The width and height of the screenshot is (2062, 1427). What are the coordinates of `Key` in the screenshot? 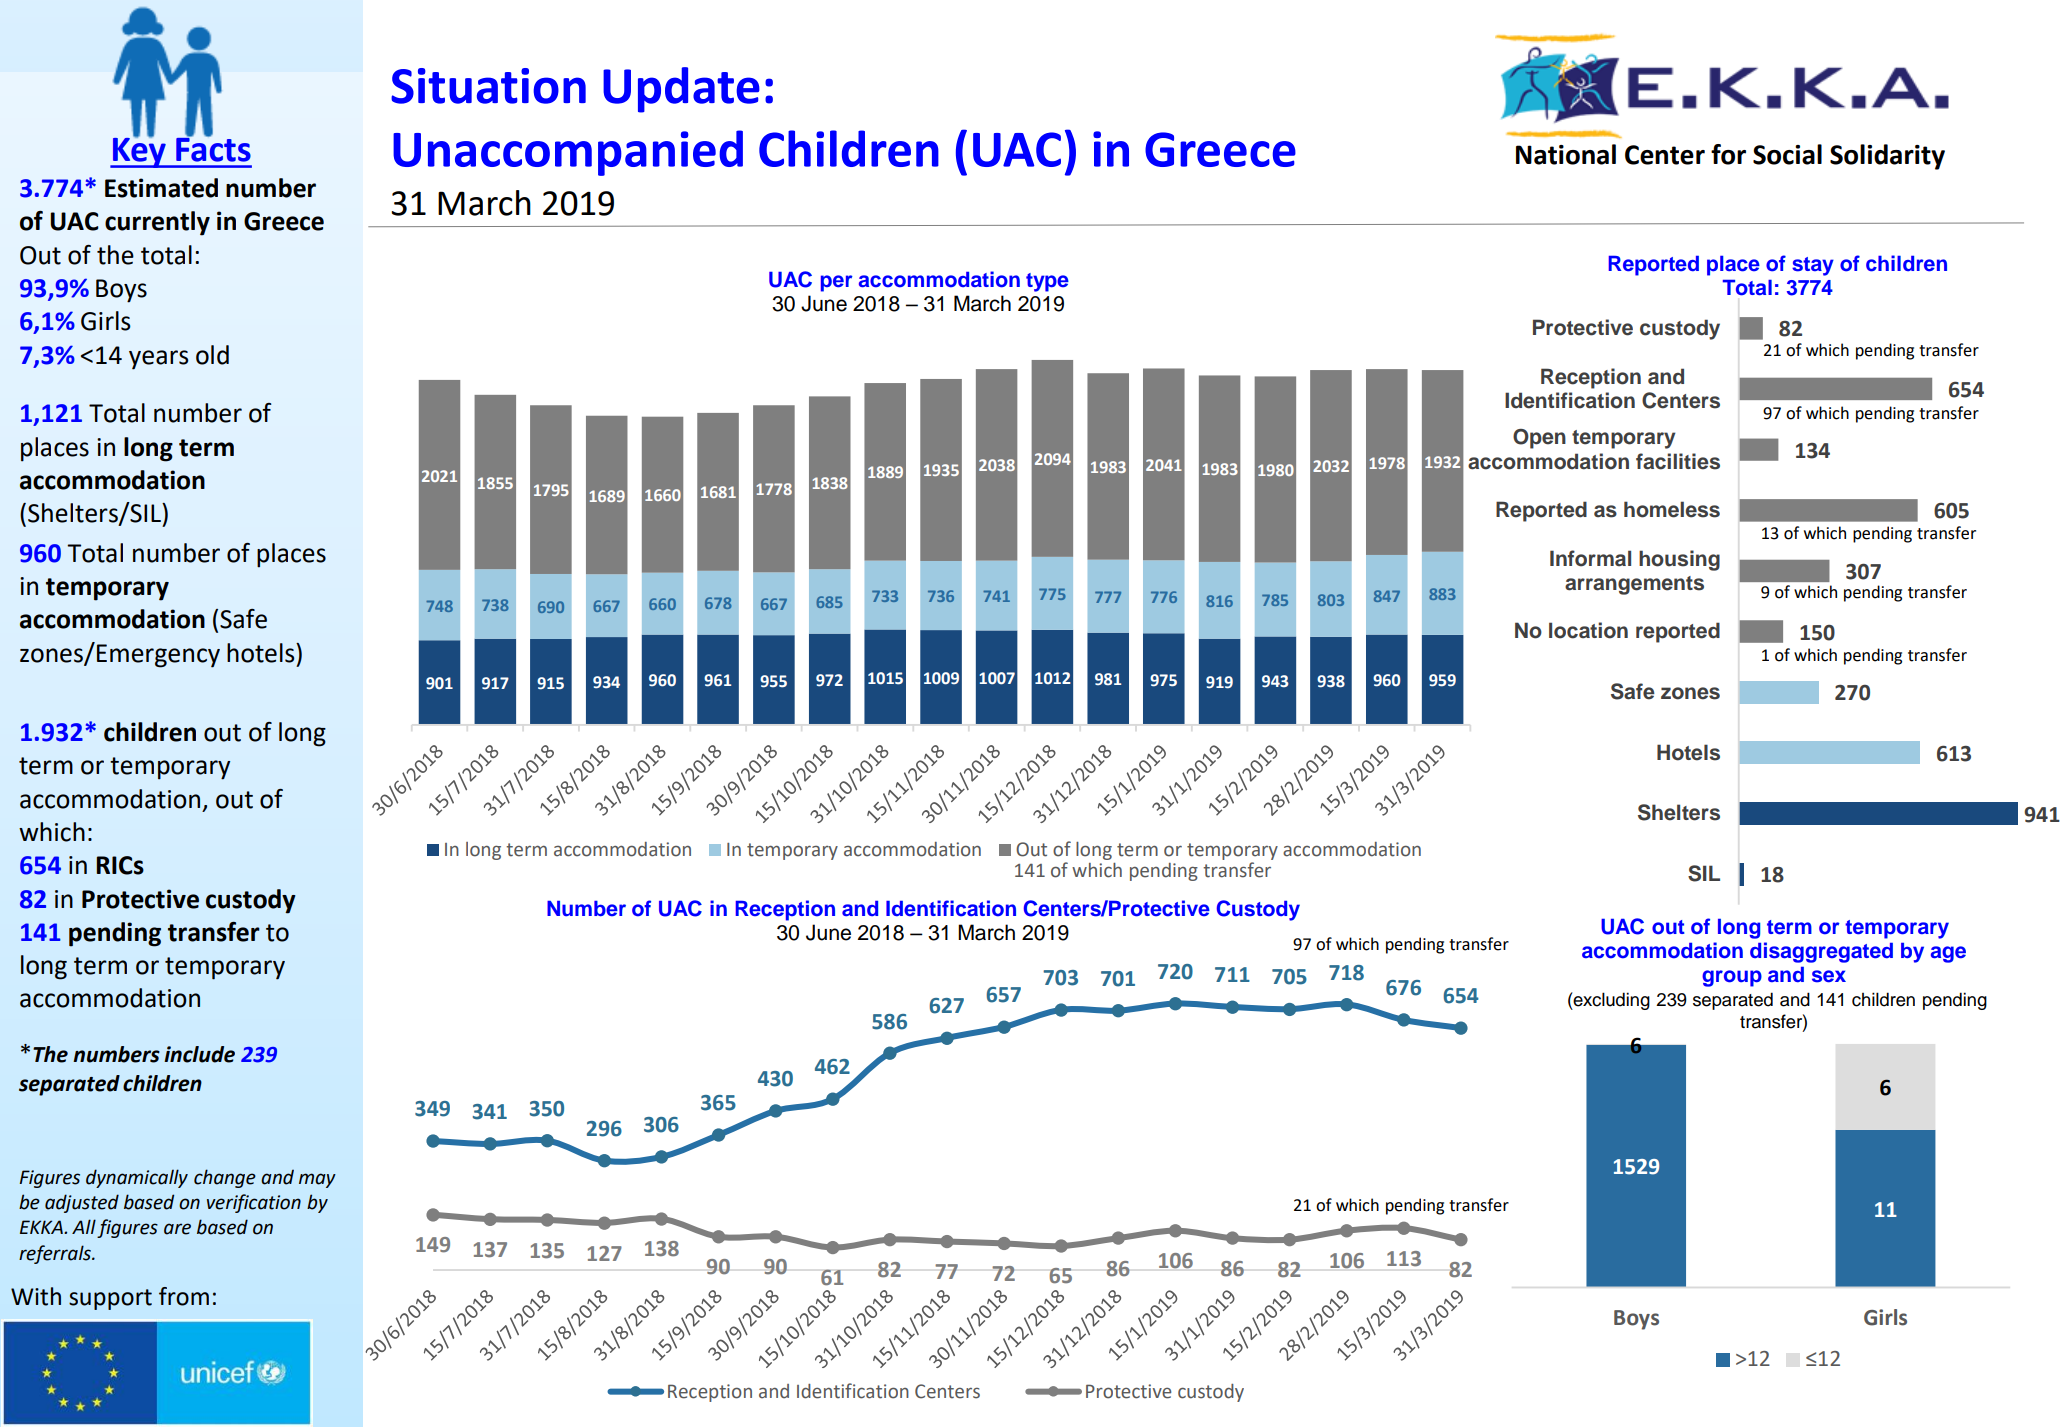 It's located at (139, 151).
